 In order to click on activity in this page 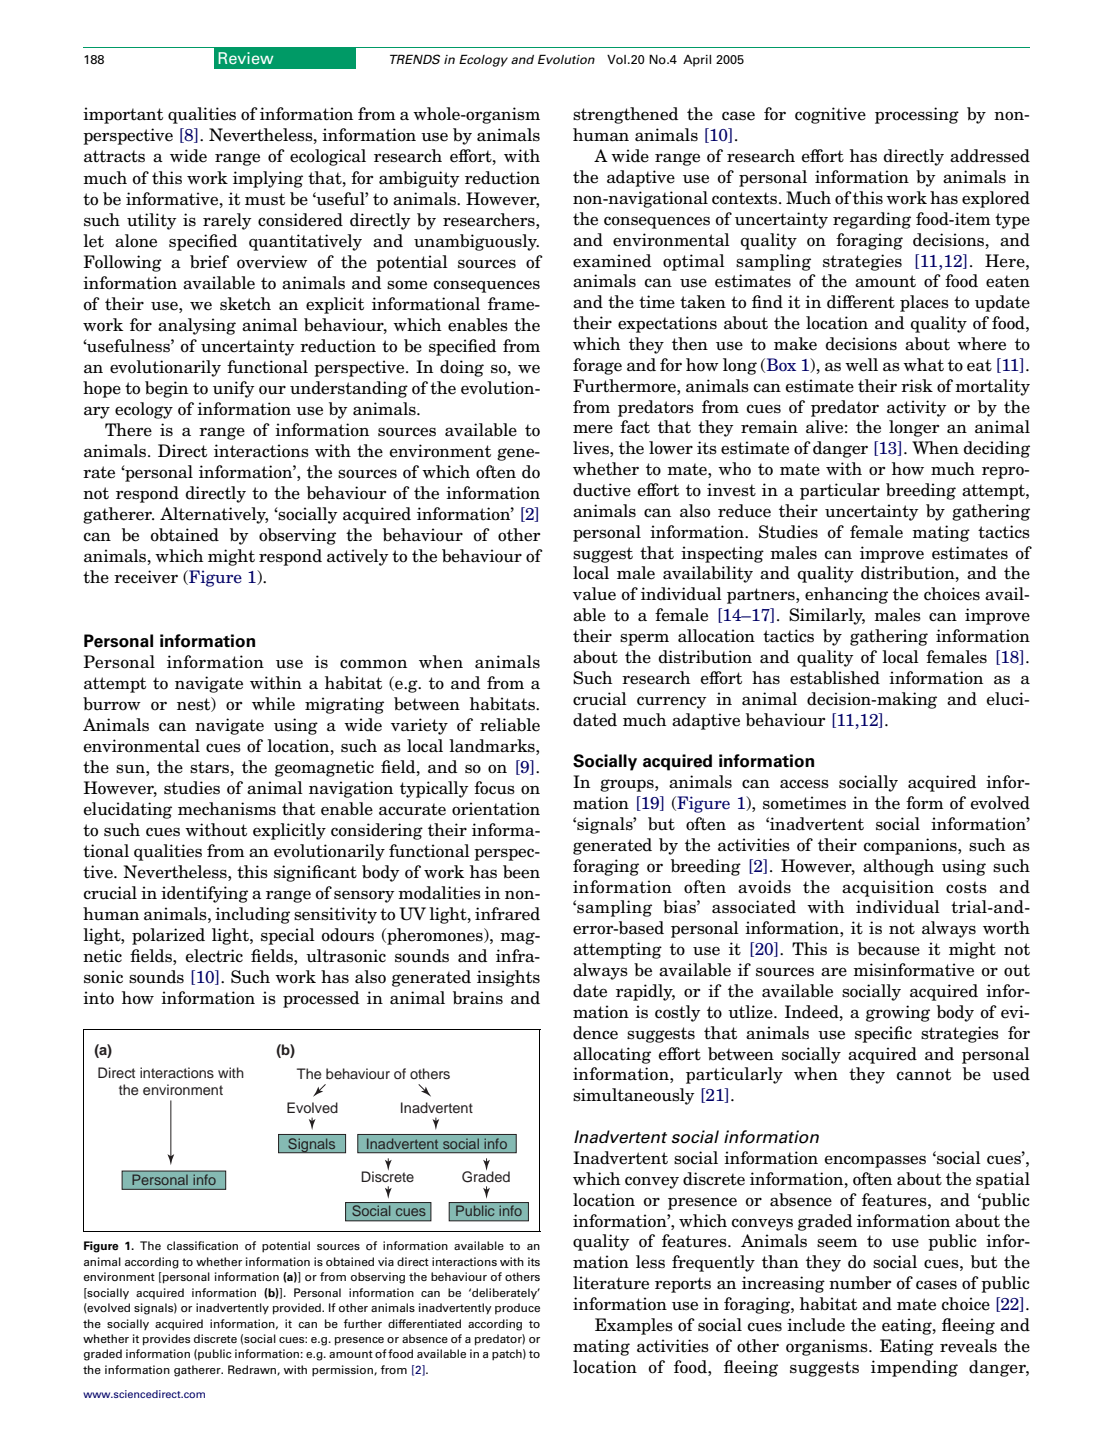, I will do `click(917, 408)`.
